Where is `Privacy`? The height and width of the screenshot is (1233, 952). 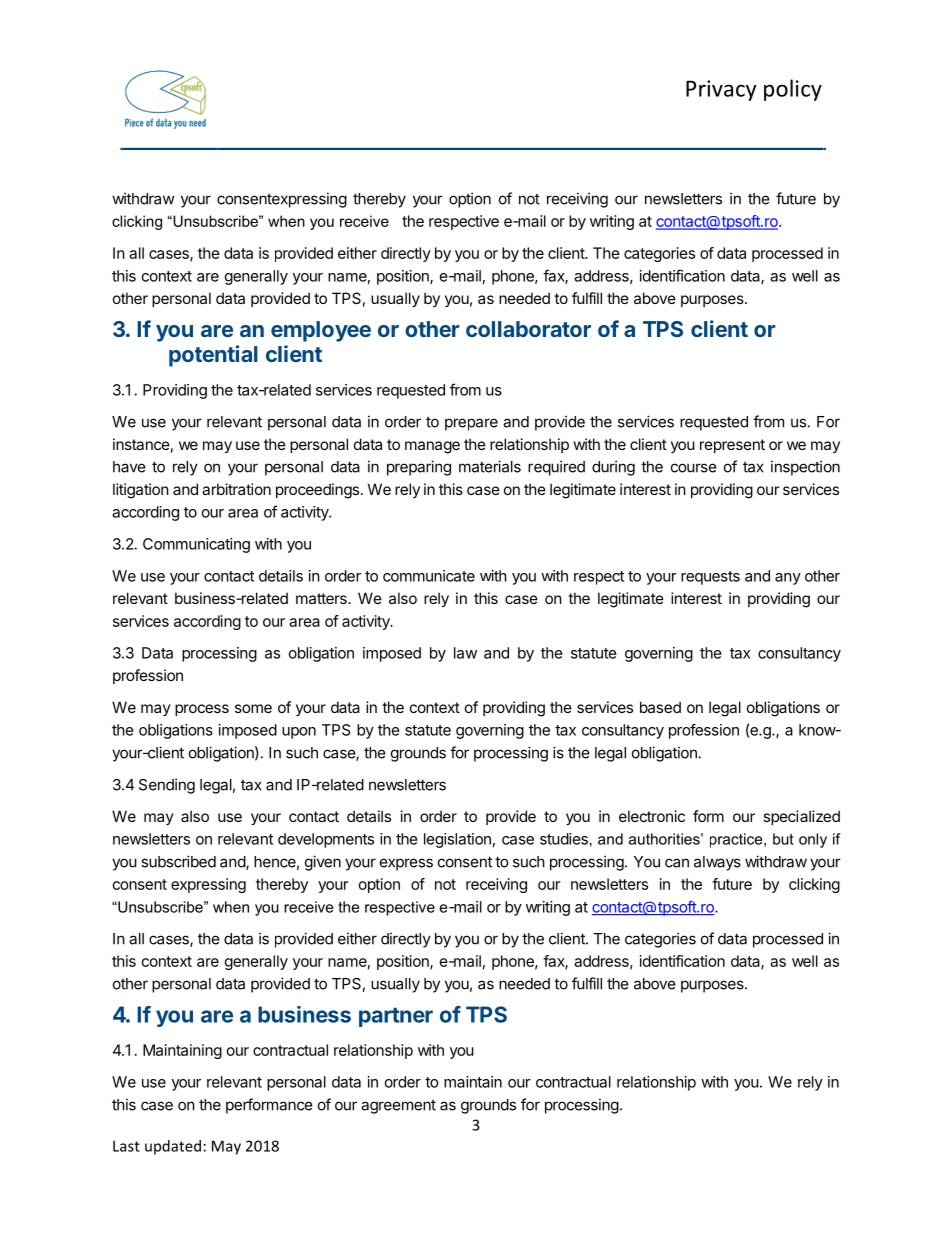
Privacy is located at coordinates (721, 90).
